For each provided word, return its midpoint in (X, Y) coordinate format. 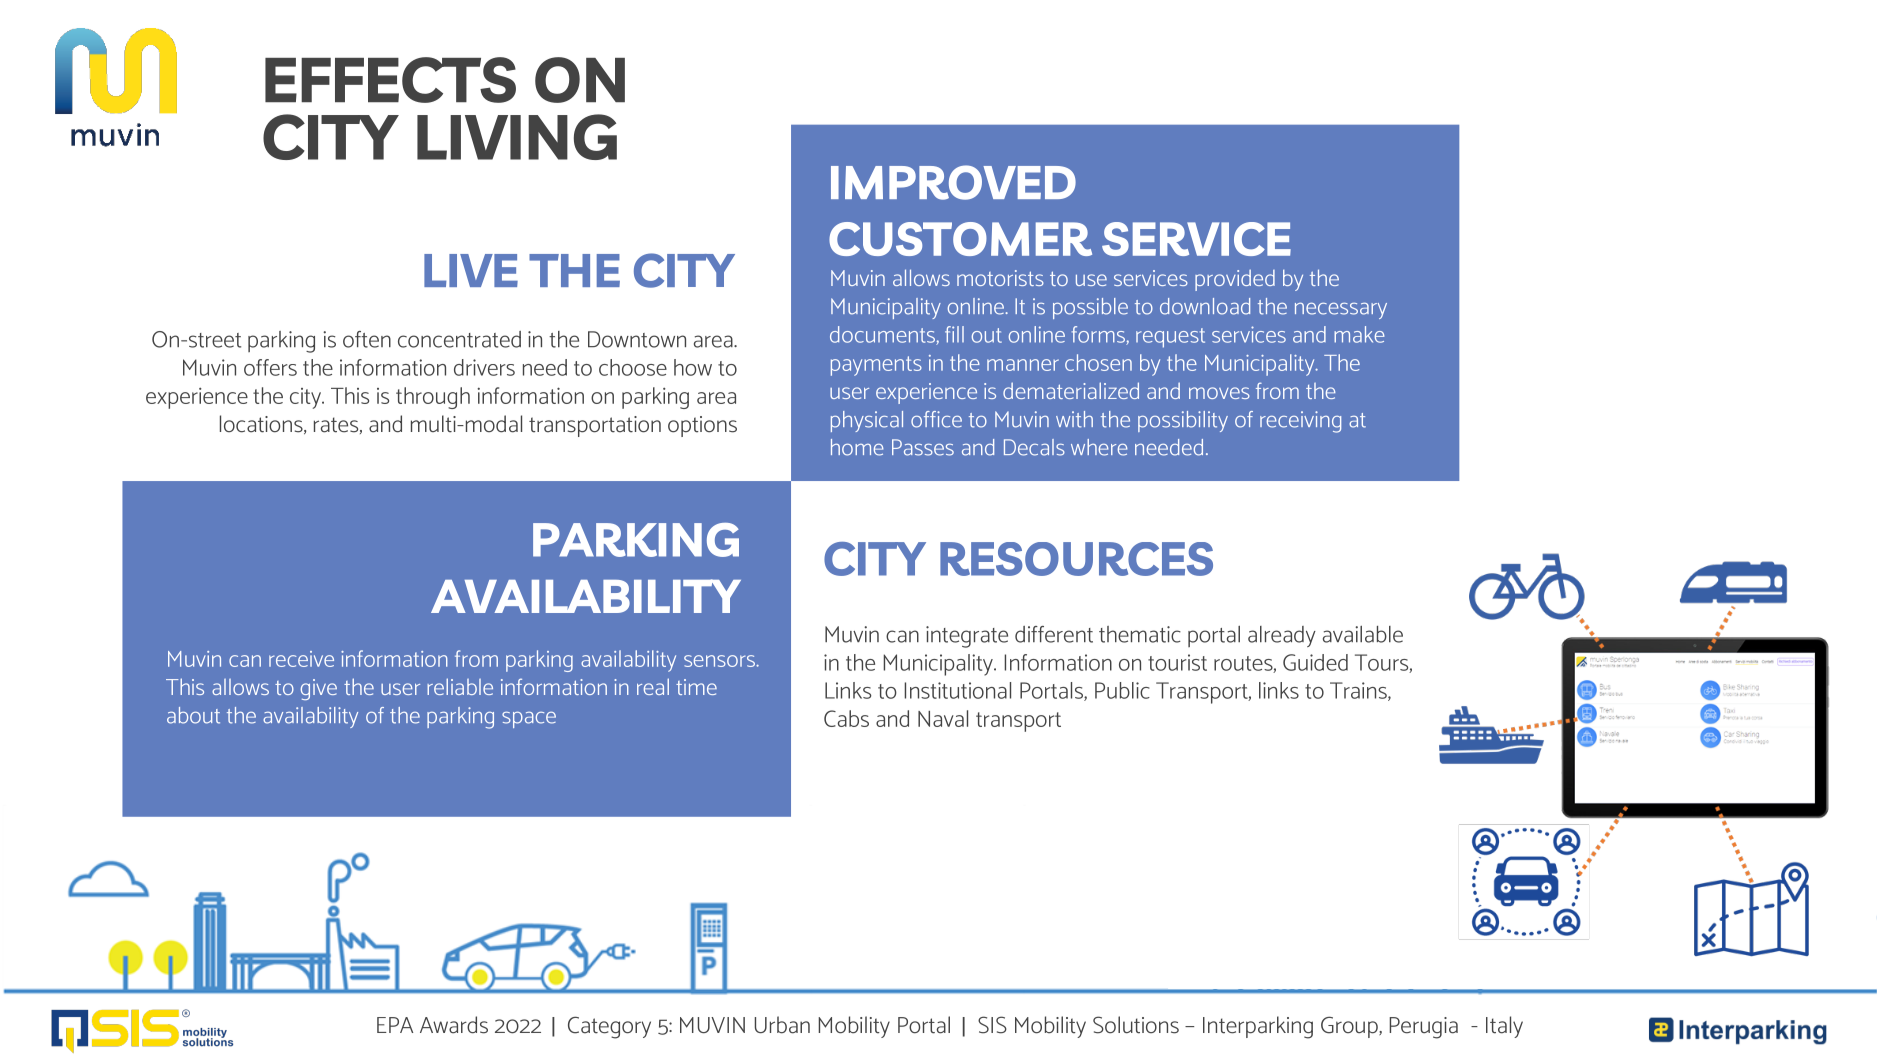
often (367, 339)
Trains (1359, 691)
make (1359, 334)
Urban (782, 1025)
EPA (395, 1025)
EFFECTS (390, 80)
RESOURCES (1076, 559)
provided (1235, 280)
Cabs (846, 718)
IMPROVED (953, 182)
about (193, 715)
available (1363, 634)
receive (301, 659)
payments (876, 366)
